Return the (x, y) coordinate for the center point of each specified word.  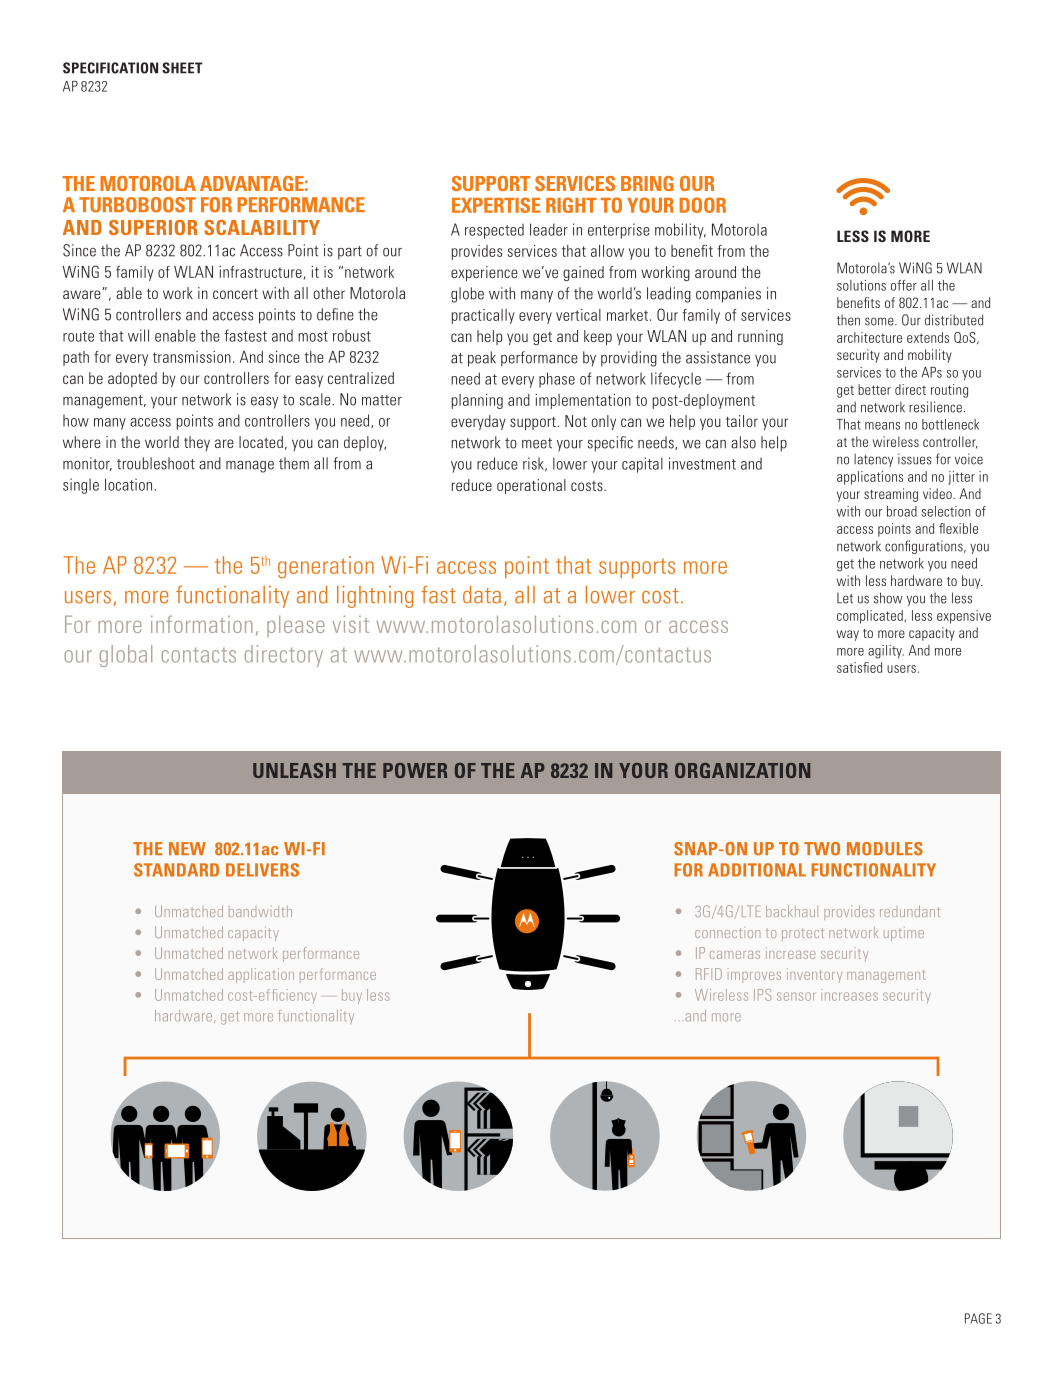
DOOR (703, 205)
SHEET (182, 68)
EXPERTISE (496, 205)
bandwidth (260, 911)
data (482, 595)
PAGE (978, 1318)
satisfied (859, 667)
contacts (198, 655)
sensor (796, 996)
